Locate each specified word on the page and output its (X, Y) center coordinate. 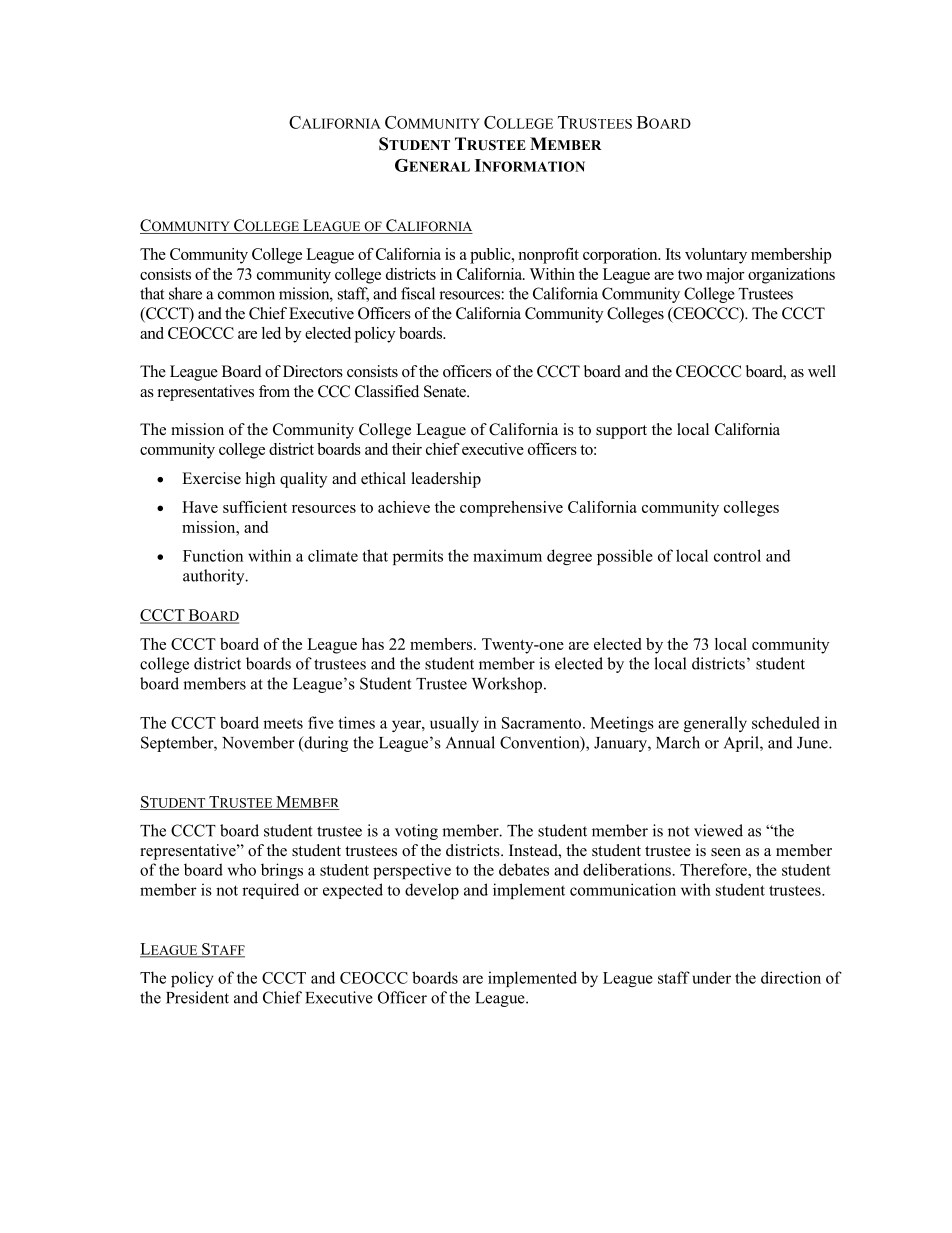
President (197, 997)
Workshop (508, 685)
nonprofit (548, 256)
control (737, 555)
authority (215, 577)
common (246, 295)
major (725, 276)
